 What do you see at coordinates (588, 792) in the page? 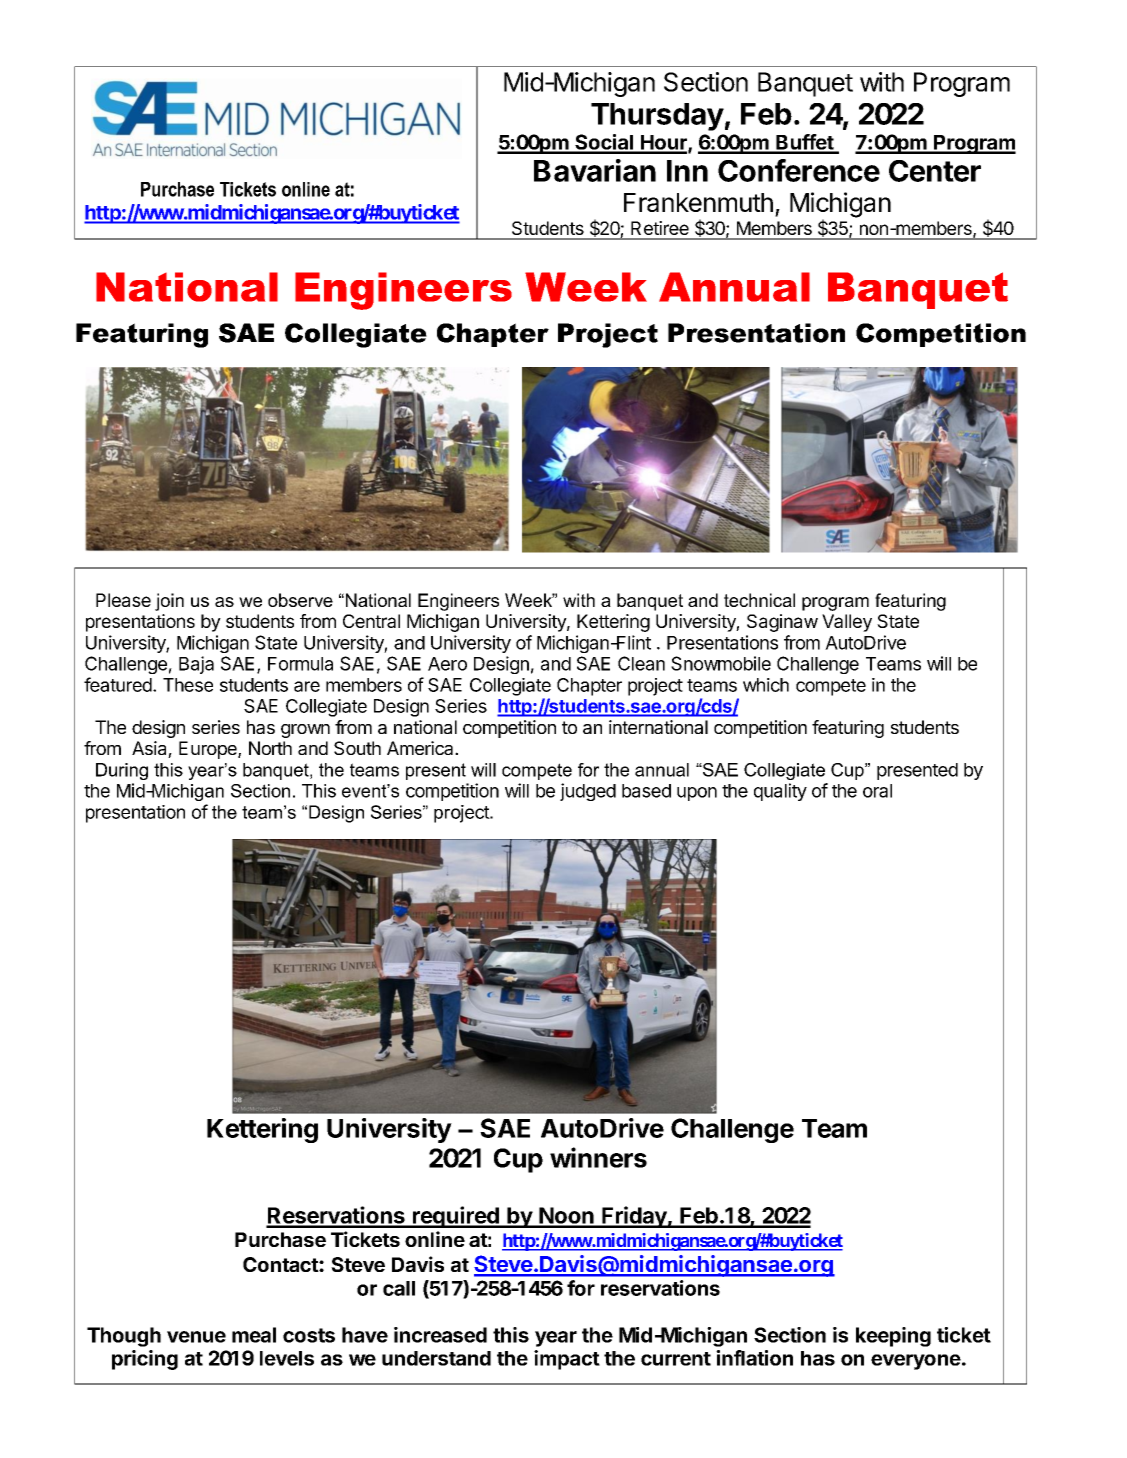
I see `judged` at bounding box center [588, 792].
